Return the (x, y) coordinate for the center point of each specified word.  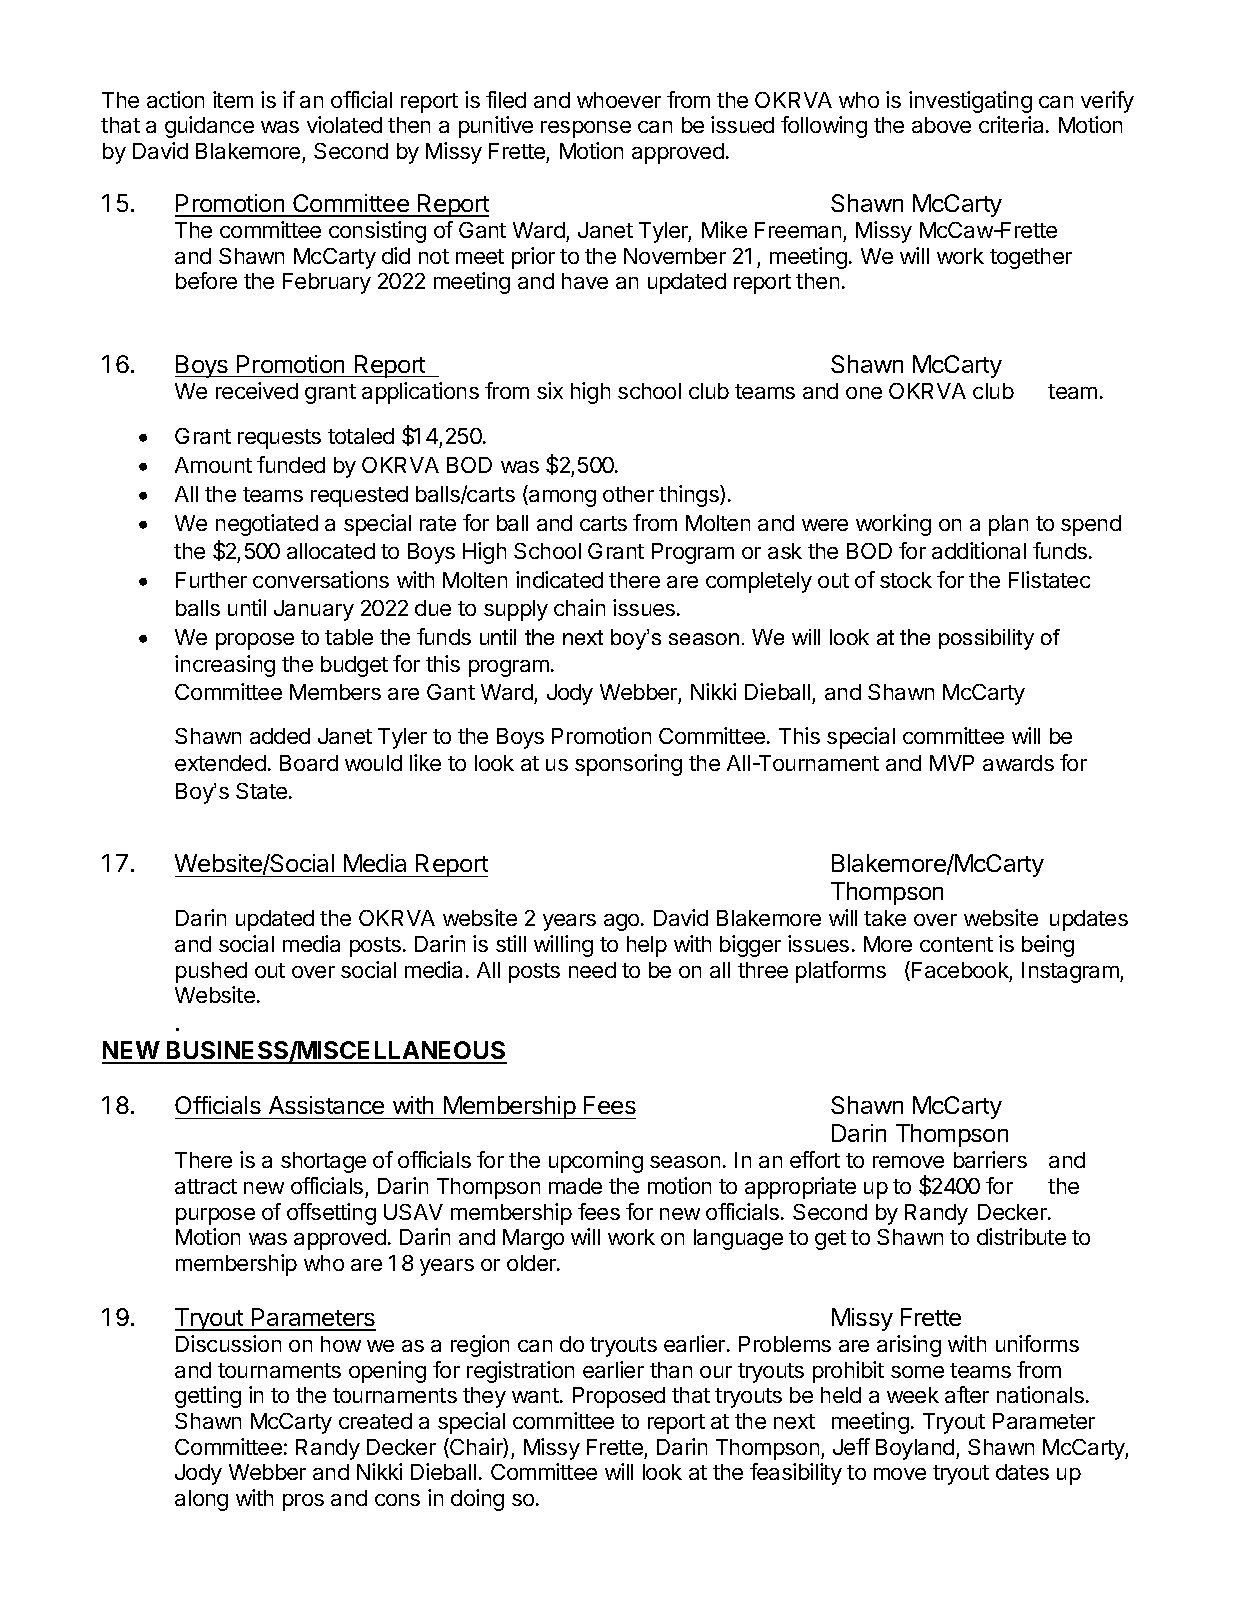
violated (344, 124)
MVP (952, 763)
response (586, 129)
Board (309, 763)
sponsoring (628, 765)
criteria (1013, 124)
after (967, 1394)
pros (303, 1502)
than (671, 1370)
